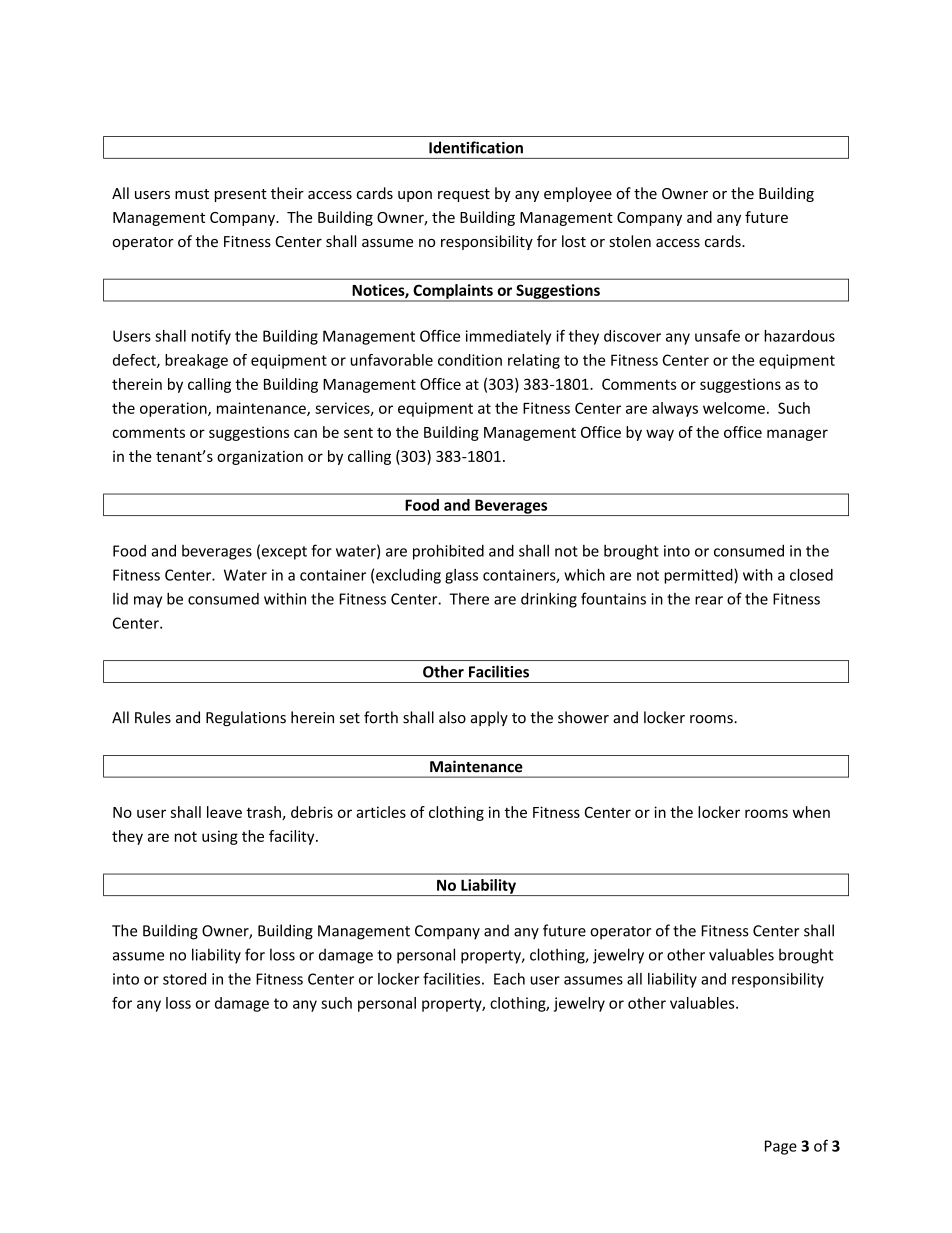  What do you see at coordinates (148, 602) in the screenshot?
I see `may` at bounding box center [148, 602].
